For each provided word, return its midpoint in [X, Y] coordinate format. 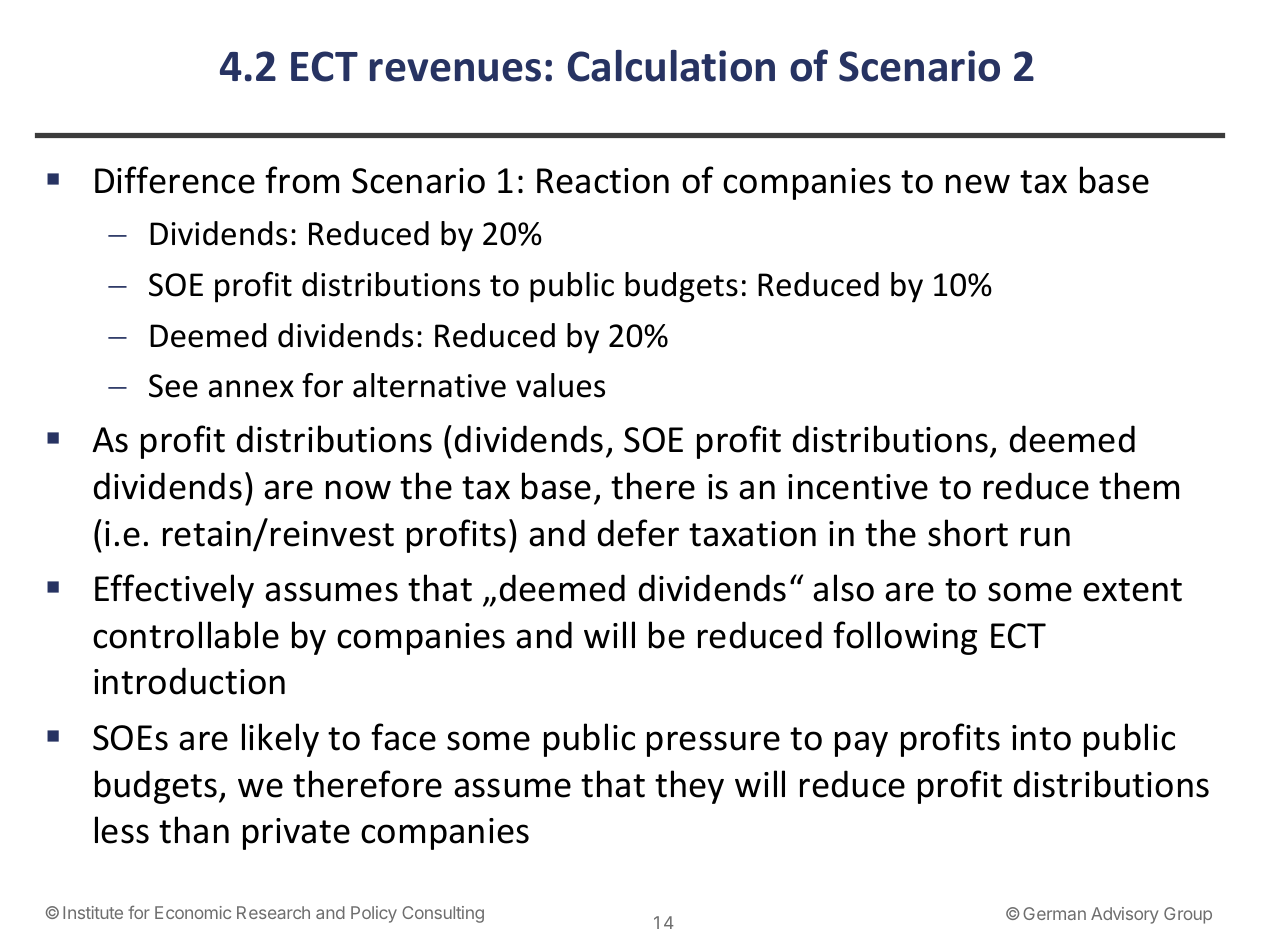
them [1139, 486]
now [358, 490]
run [1045, 537]
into [1041, 738]
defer [638, 533]
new [978, 184]
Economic [193, 912]
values [560, 385]
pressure [713, 744]
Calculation [671, 66]
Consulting [443, 914]
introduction [189, 681]
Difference [175, 180]
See [173, 386]
